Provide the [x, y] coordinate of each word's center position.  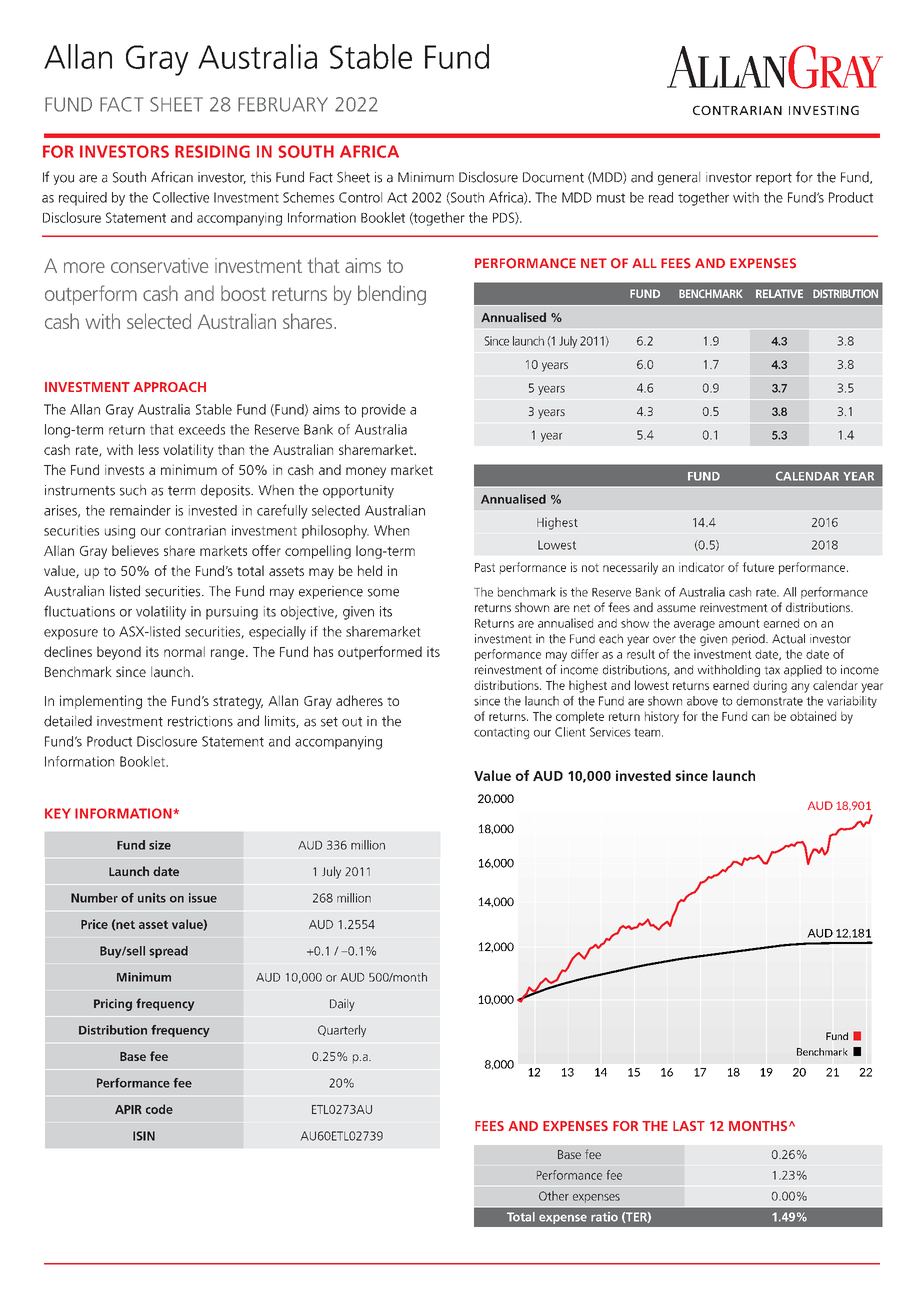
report [774, 179]
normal [184, 651]
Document [553, 177]
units [152, 898]
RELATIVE [779, 293]
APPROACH [169, 387]
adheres [359, 700]
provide [384, 411]
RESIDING [212, 151]
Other [554, 1196]
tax [772, 670]
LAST [689, 1126]
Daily [342, 1005]
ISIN [144, 1136]
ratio [604, 1217]
